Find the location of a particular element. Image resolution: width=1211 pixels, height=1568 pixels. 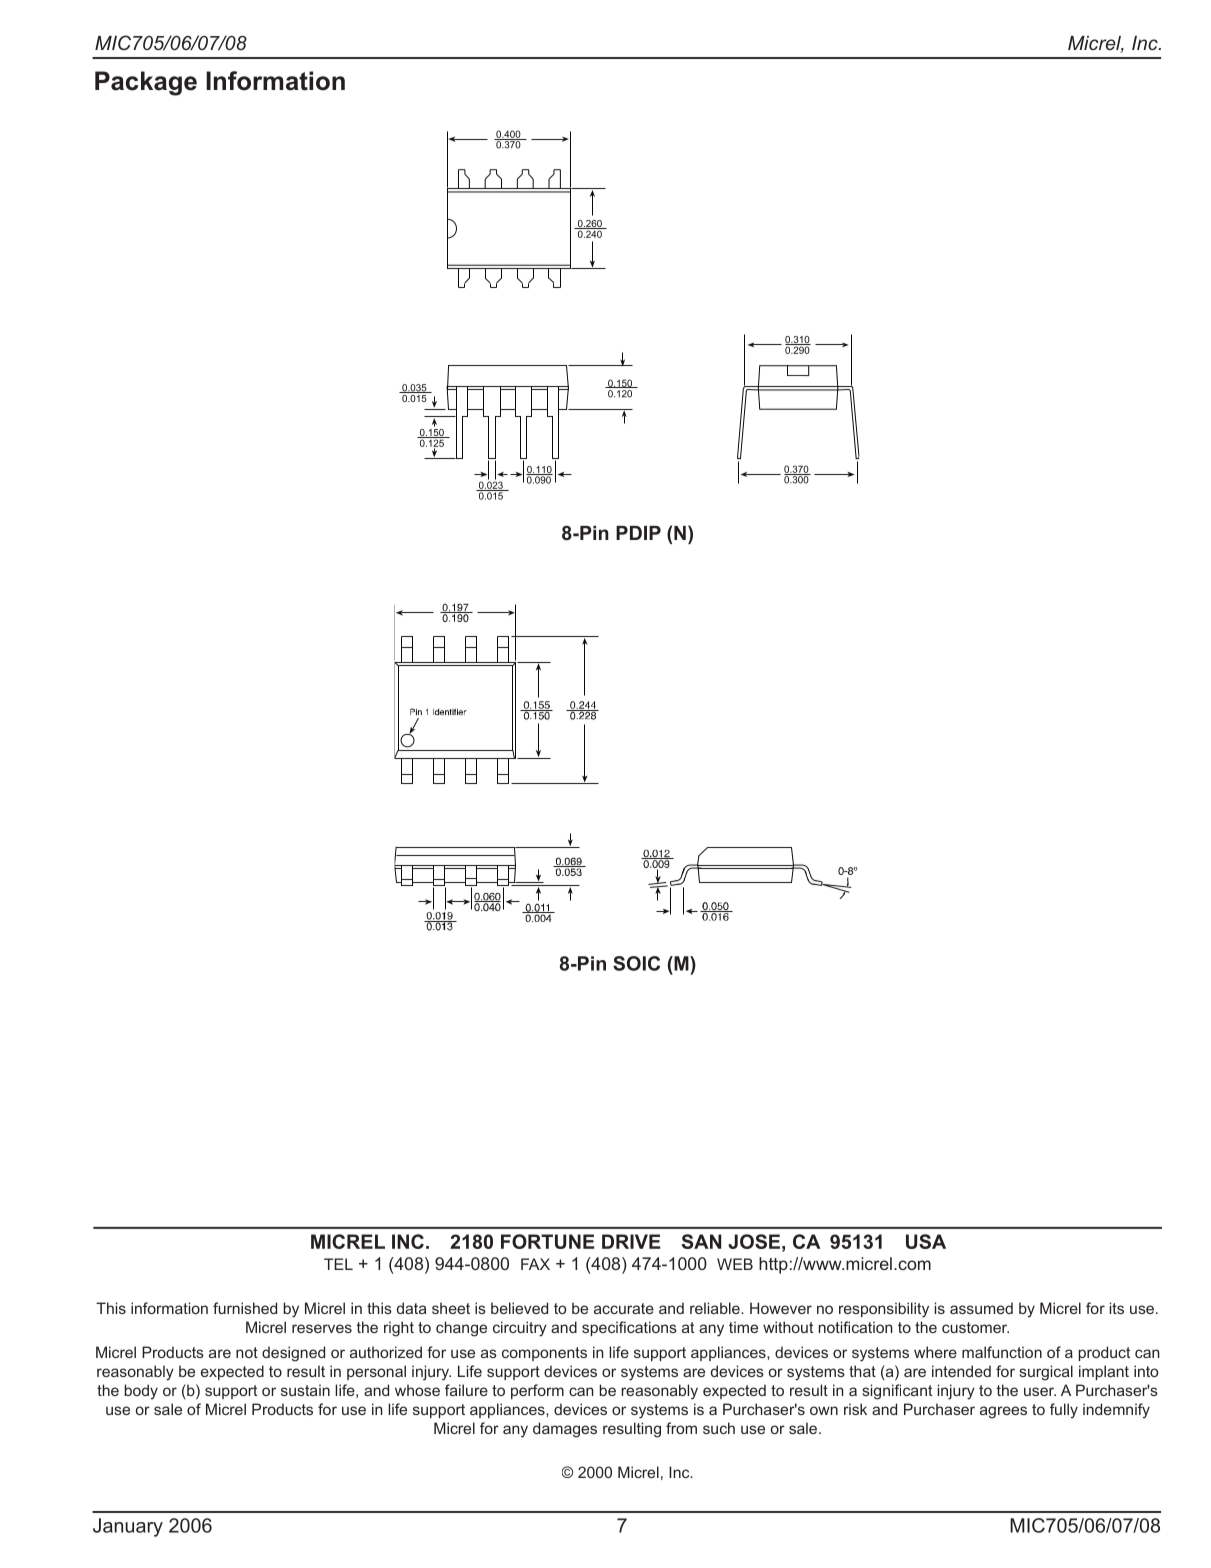

accurate is located at coordinates (624, 1308).
